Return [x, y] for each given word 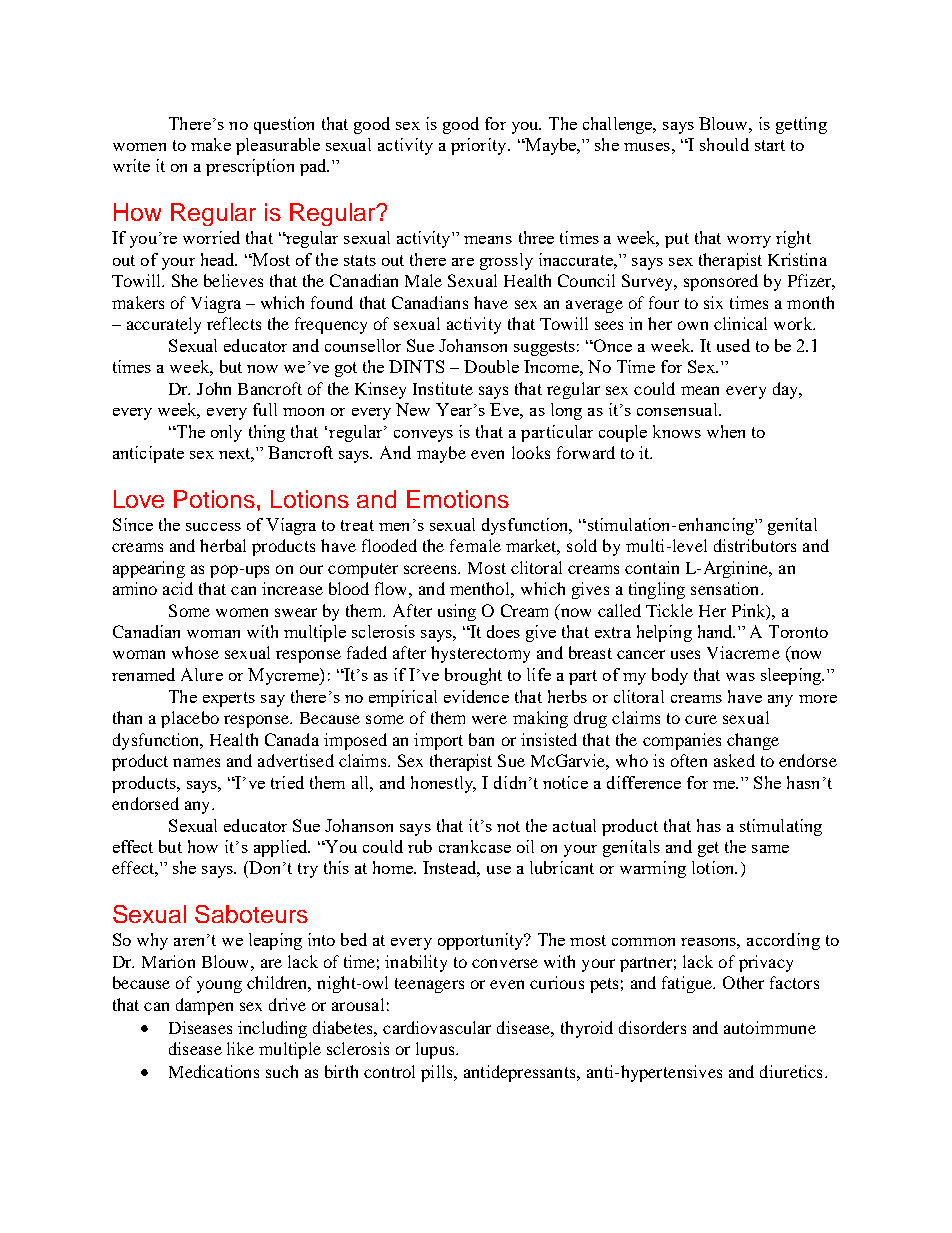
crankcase [475, 846]
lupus [436, 1050]
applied [282, 848]
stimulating [781, 827]
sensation [726, 588]
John [214, 388]
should [724, 144]
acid [178, 588]
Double [491, 366]
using [457, 612]
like [240, 1048]
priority [480, 146]
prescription [250, 167]
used [733, 345]
